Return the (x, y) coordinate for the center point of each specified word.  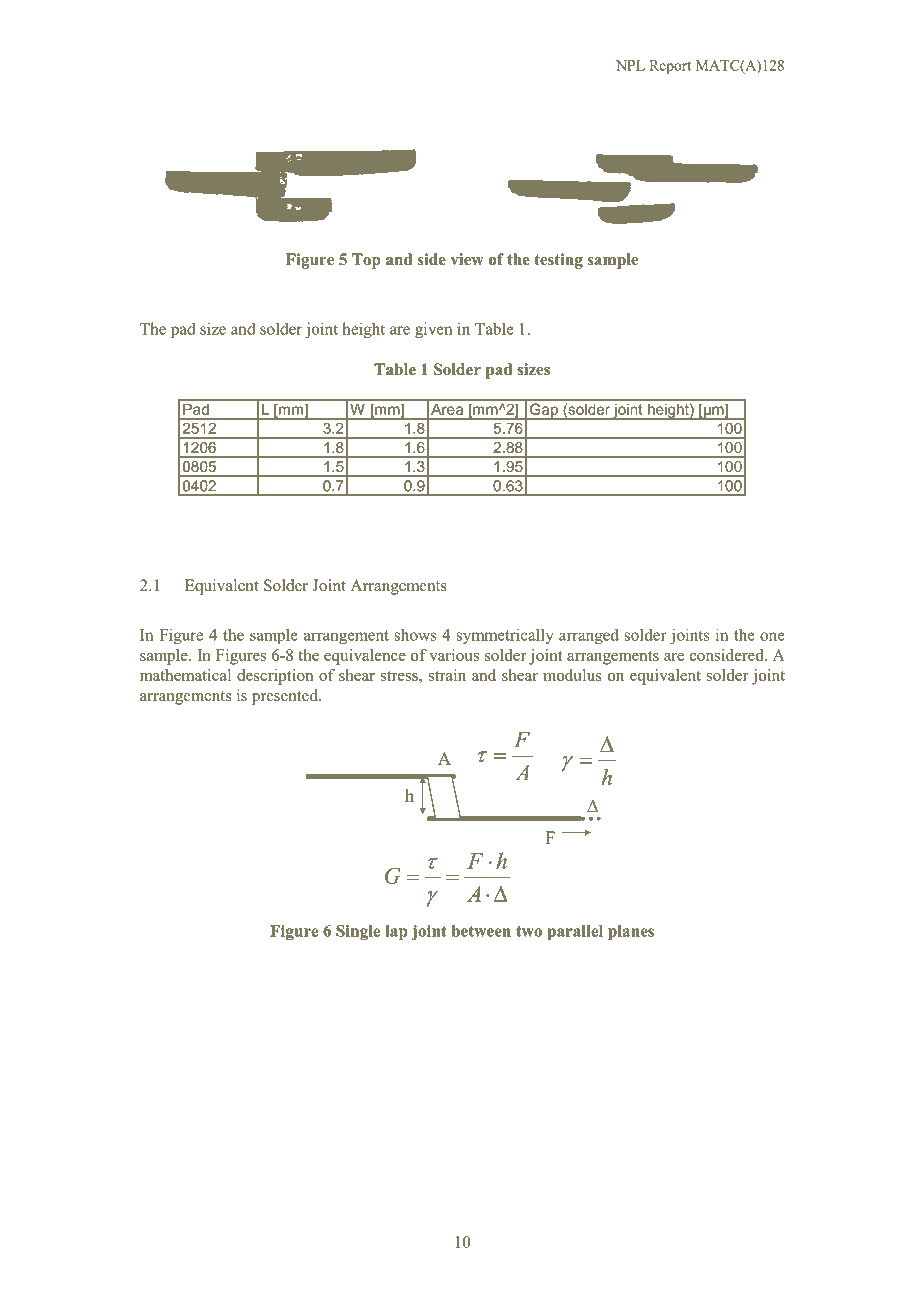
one (772, 636)
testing (558, 261)
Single (358, 932)
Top (366, 261)
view (466, 259)
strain (447, 675)
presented (286, 697)
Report (670, 67)
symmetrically (505, 636)
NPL (630, 65)
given (433, 330)
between (481, 931)
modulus (572, 675)
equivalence (365, 657)
